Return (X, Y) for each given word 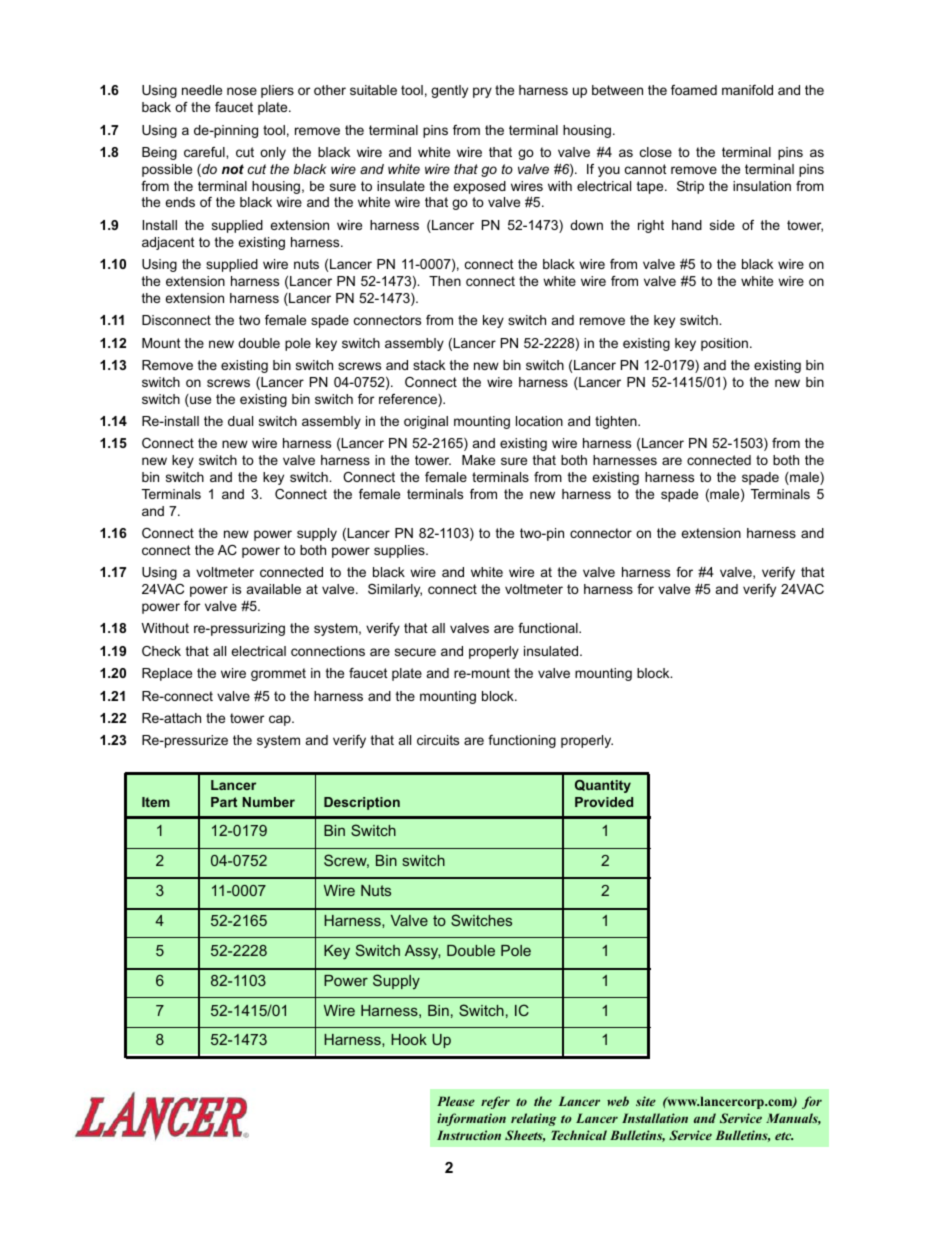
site (646, 1101)
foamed (694, 90)
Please (456, 1101)
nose (242, 91)
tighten (617, 422)
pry (482, 92)
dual (240, 421)
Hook (409, 1039)
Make (478, 460)
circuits (438, 740)
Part (224, 802)
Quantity (603, 786)
